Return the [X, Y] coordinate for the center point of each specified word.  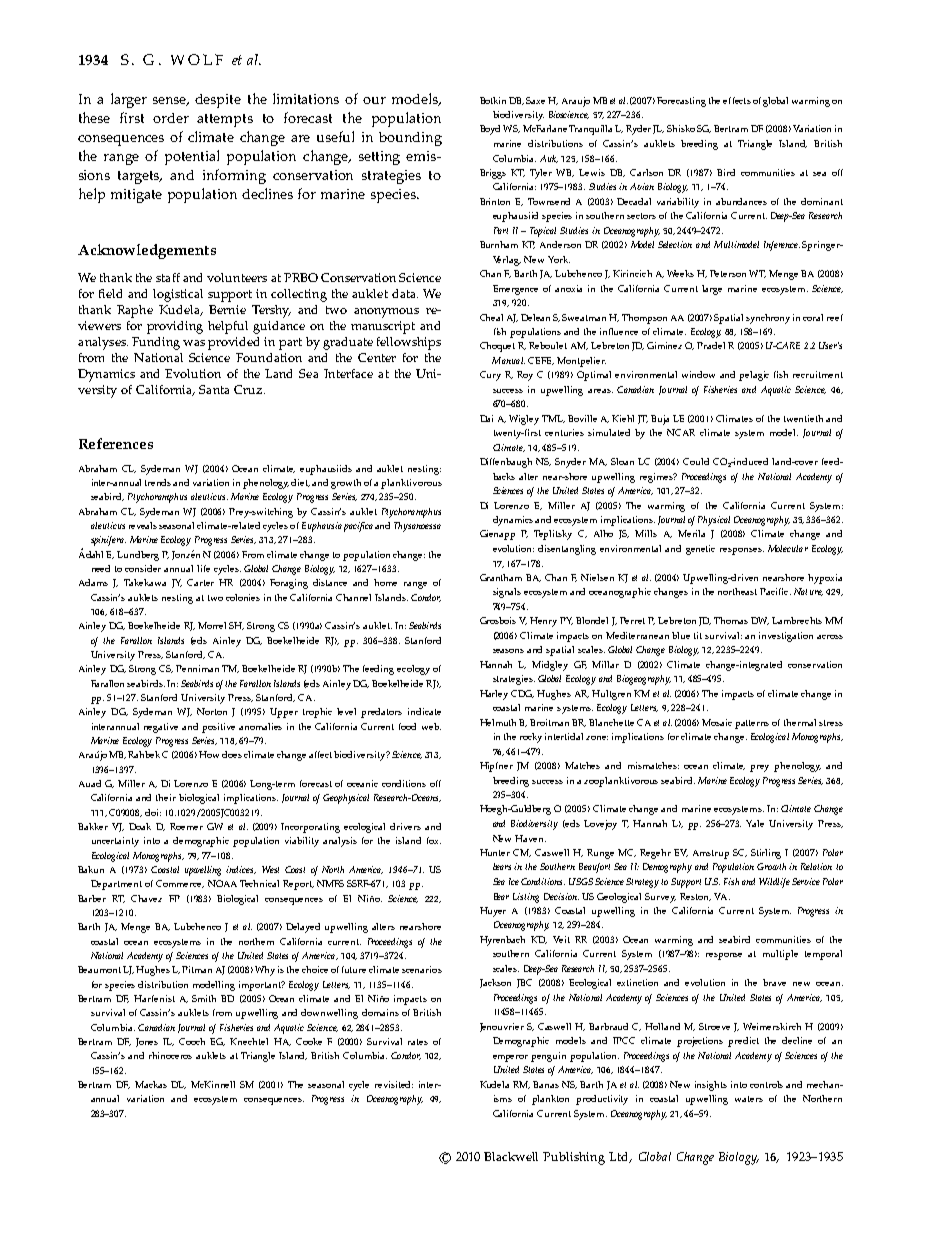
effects [737, 100]
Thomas [731, 620]
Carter [200, 582]
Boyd [490, 130]
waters [749, 1099]
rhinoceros [170, 1055]
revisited [394, 1084]
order [171, 118]
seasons [508, 651]
